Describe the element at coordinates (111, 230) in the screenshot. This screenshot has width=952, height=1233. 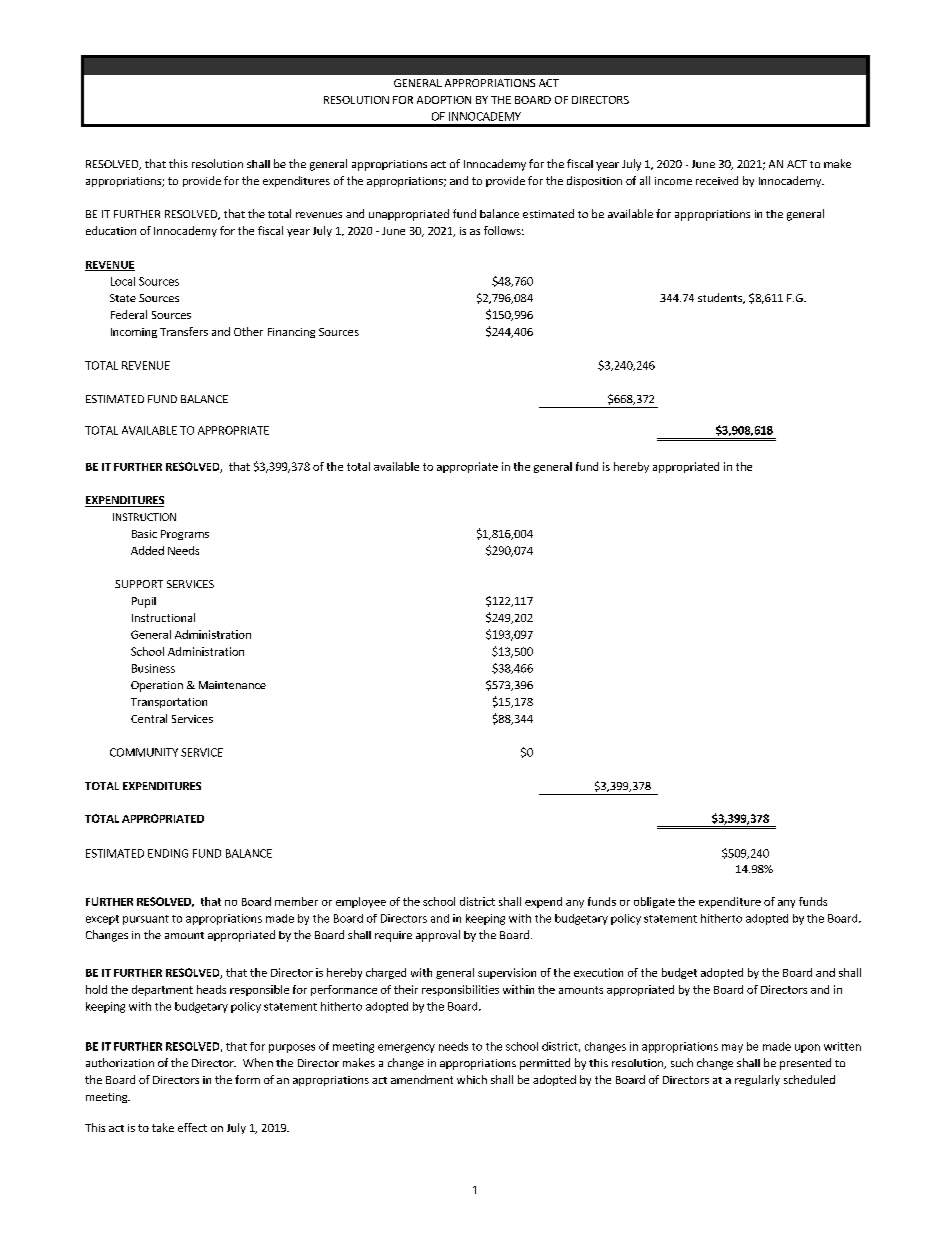
I see `education` at that location.
